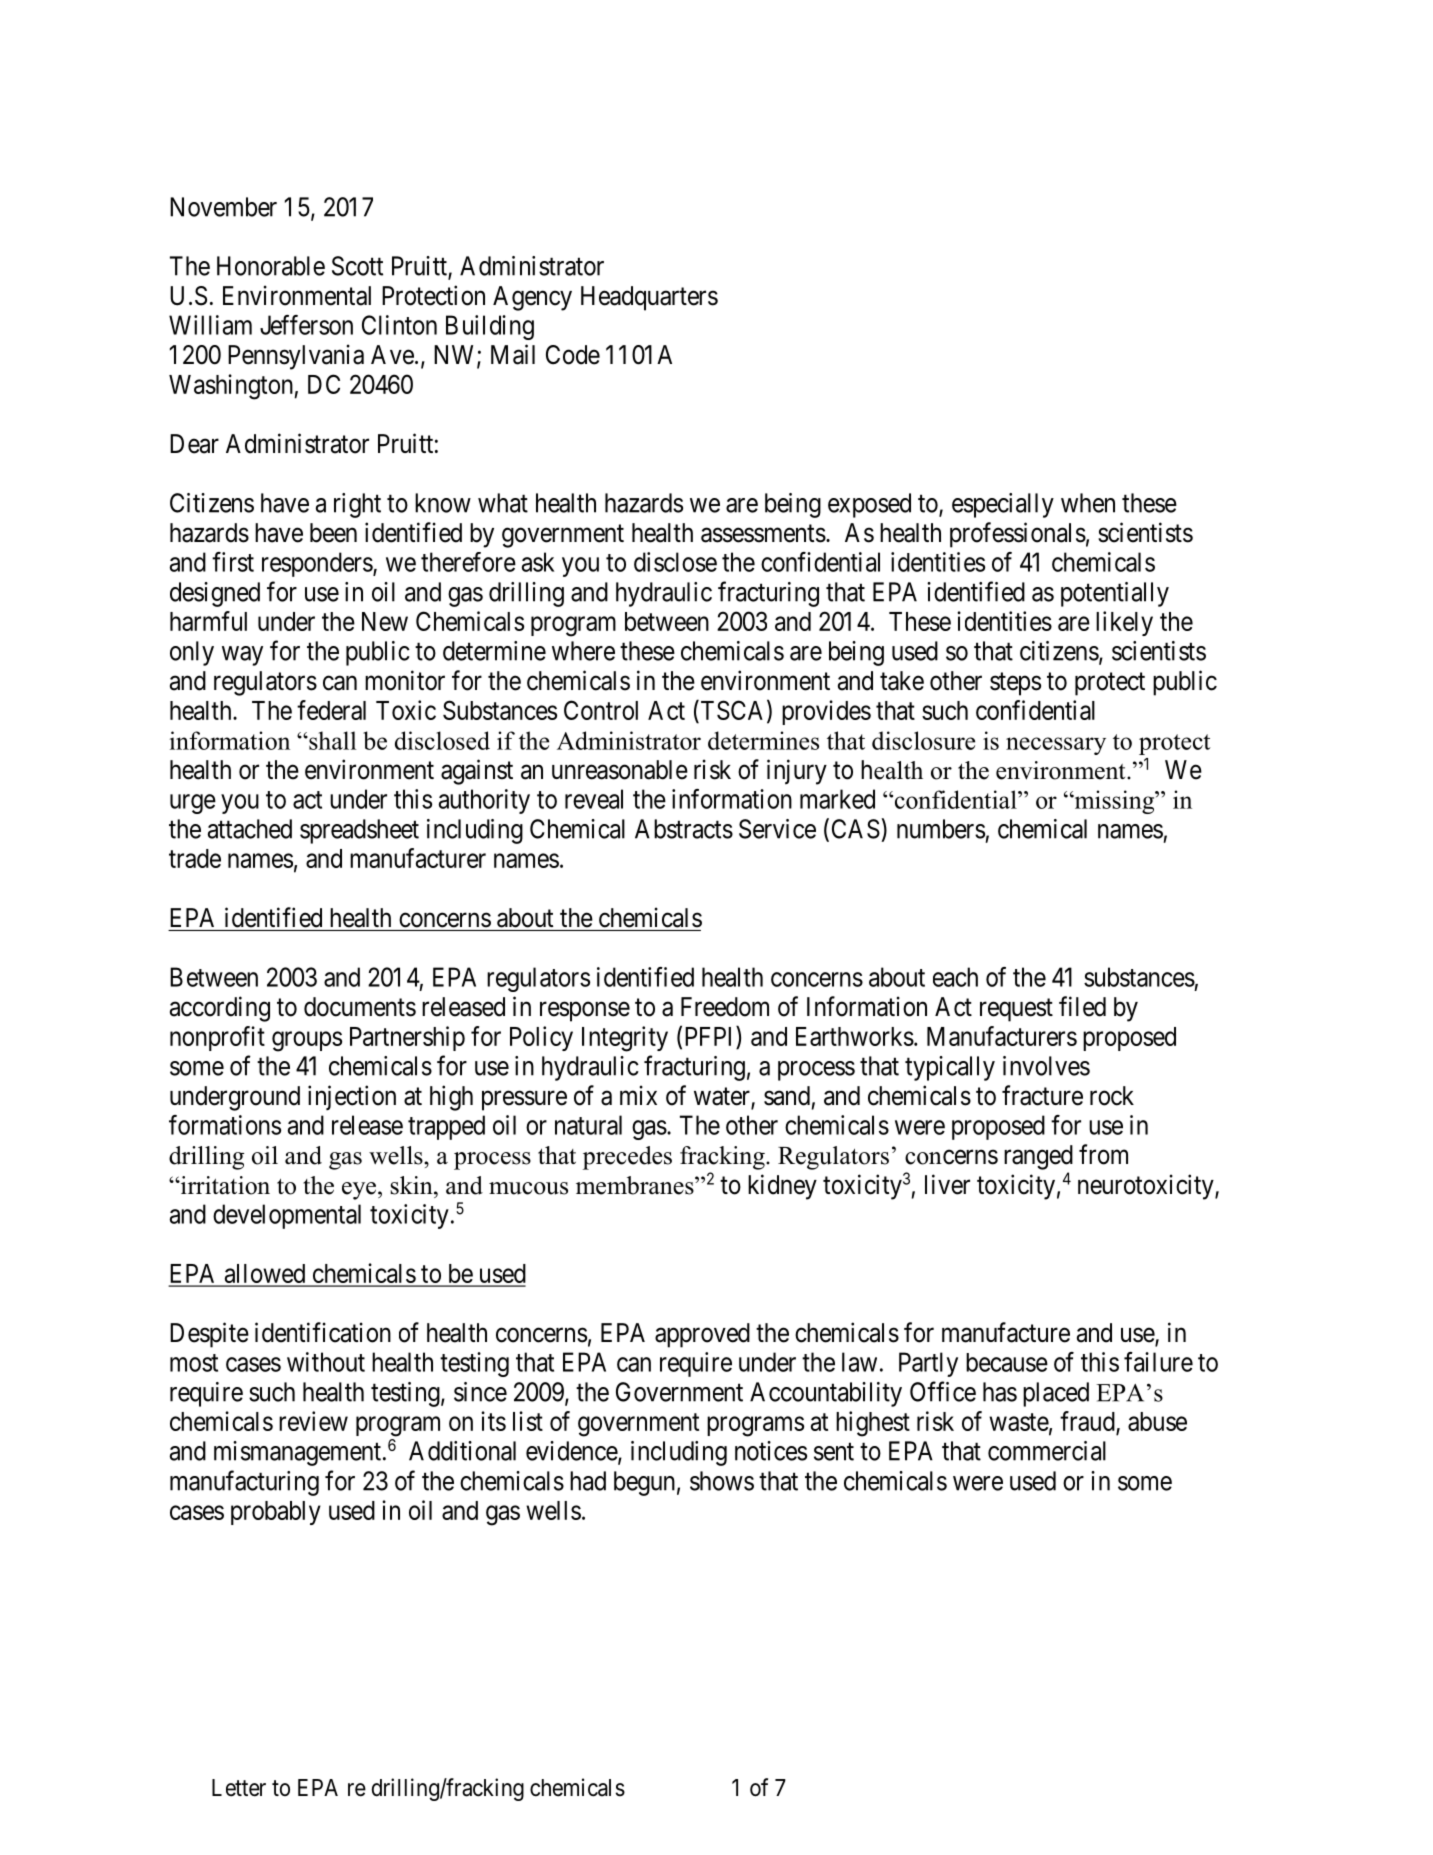  I want to click on approved, so click(702, 1335).
